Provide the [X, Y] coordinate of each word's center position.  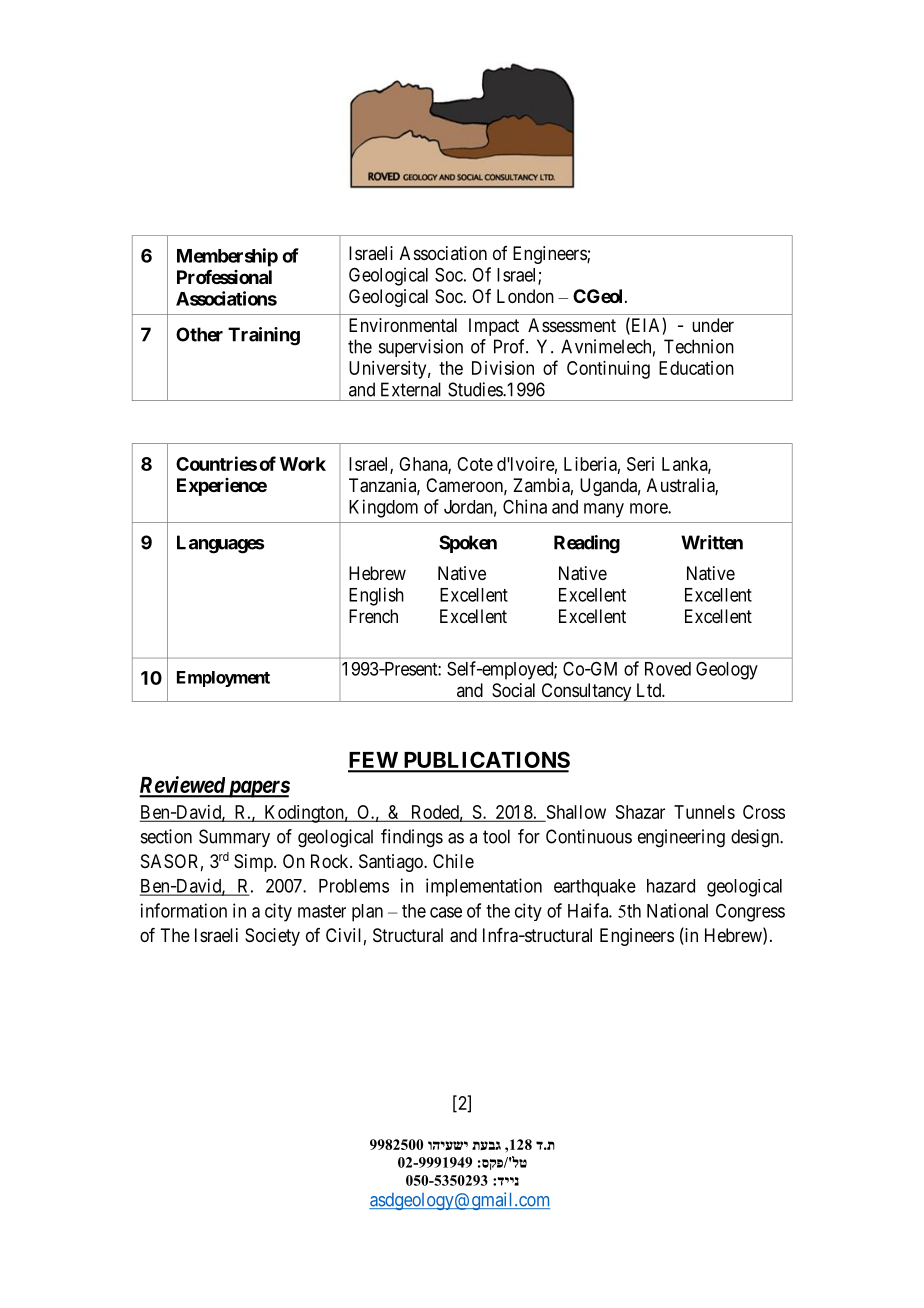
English [376, 596]
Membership [227, 257]
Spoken [468, 544]
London [525, 296]
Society [272, 937]
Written [712, 542]
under [713, 325]
